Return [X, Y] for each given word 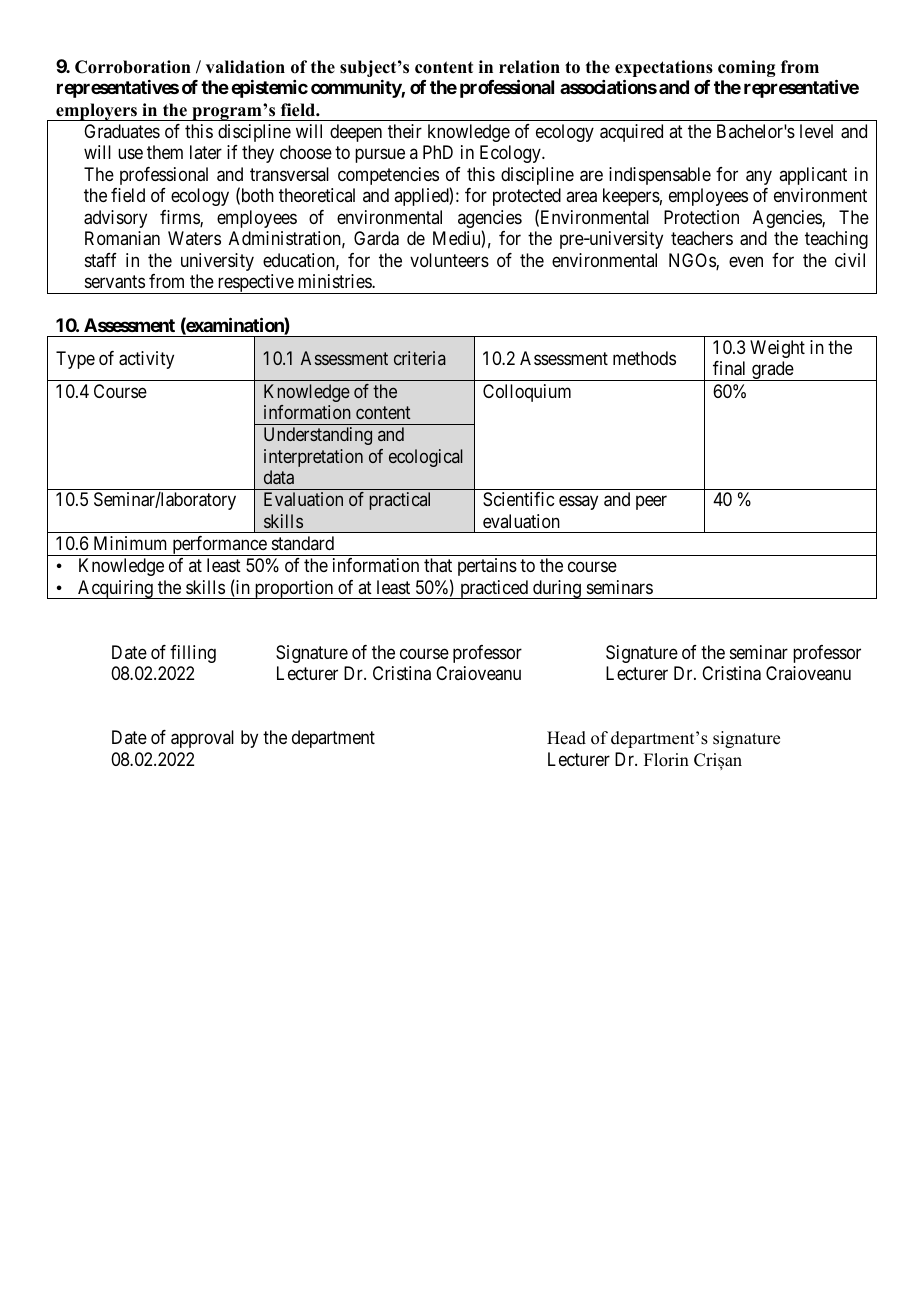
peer [651, 503]
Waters [194, 238]
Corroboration [133, 67]
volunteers [449, 260]
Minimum [130, 543]
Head [566, 738]
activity [146, 360]
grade [772, 371]
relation [529, 67]
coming [746, 68]
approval [202, 739]
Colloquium [527, 393]
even [746, 261]
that [438, 565]
